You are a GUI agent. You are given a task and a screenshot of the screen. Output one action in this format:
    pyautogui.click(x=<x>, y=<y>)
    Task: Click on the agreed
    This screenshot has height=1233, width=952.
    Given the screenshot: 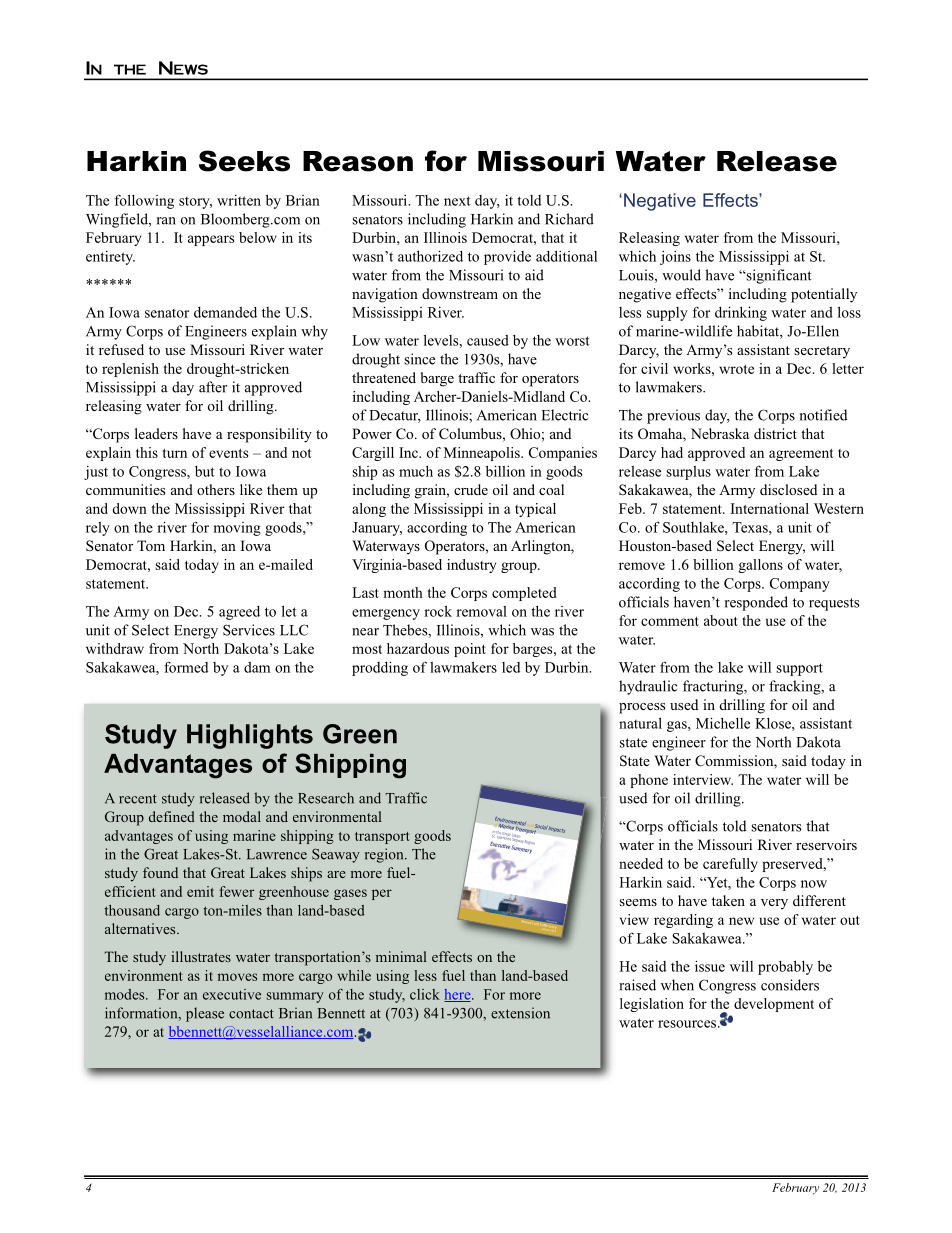 What is the action you would take?
    pyautogui.click(x=239, y=613)
